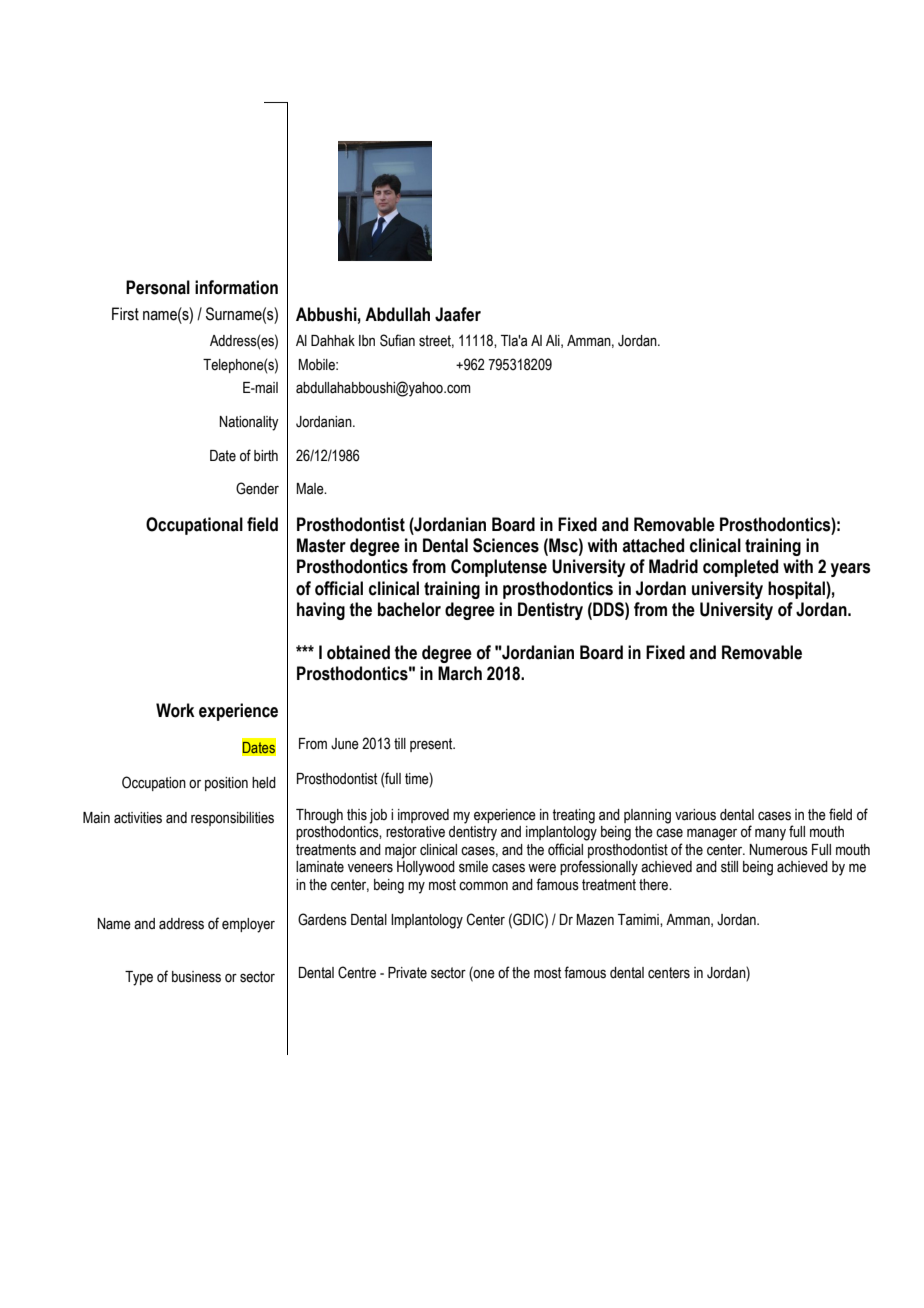 Image resolution: width=924 pixels, height=1308 pixels. What do you see at coordinates (196, 977) in the page?
I see `business` at bounding box center [196, 977].
